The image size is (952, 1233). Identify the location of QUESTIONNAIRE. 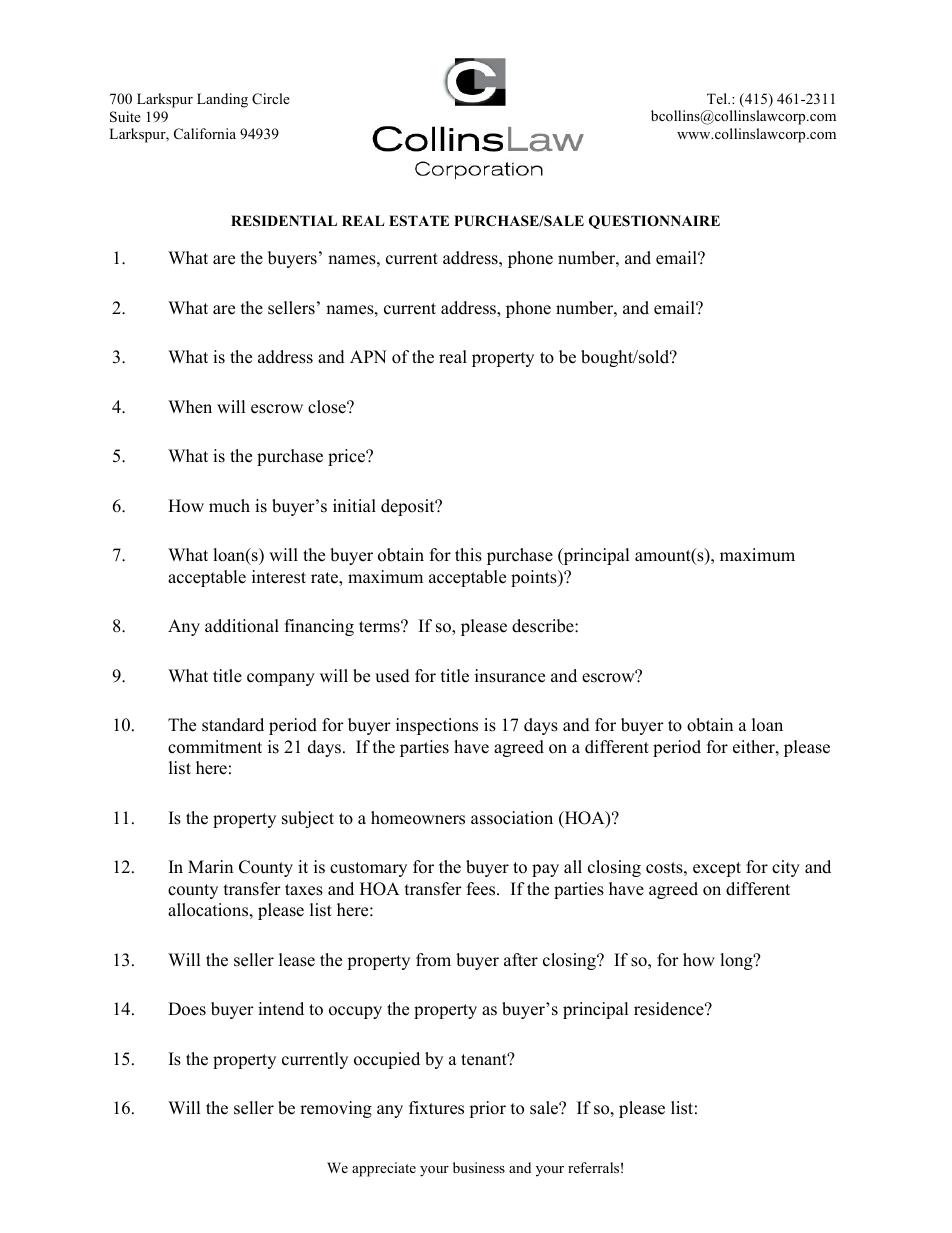
(654, 222).
